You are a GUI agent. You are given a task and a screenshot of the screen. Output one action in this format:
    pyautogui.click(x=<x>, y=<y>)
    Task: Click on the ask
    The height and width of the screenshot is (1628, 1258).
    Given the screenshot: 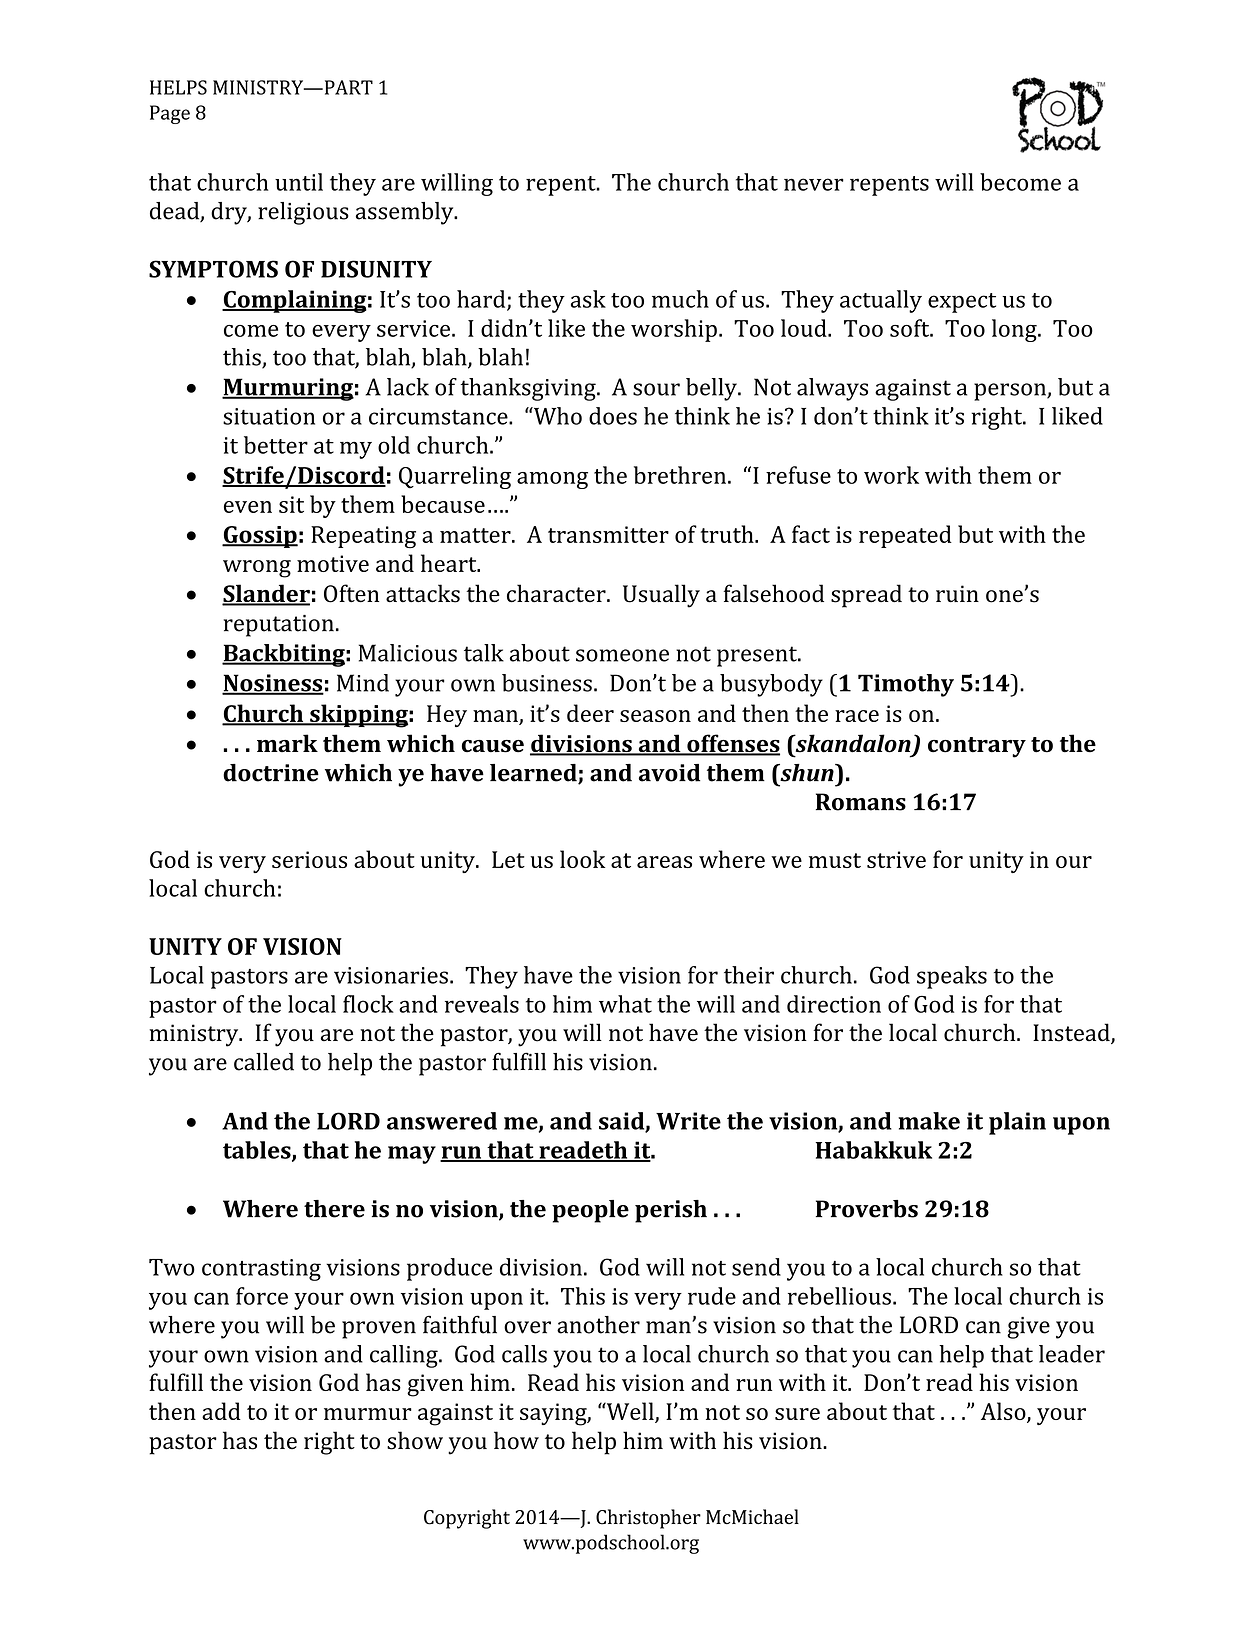 What is the action you would take?
    pyautogui.click(x=588, y=299)
